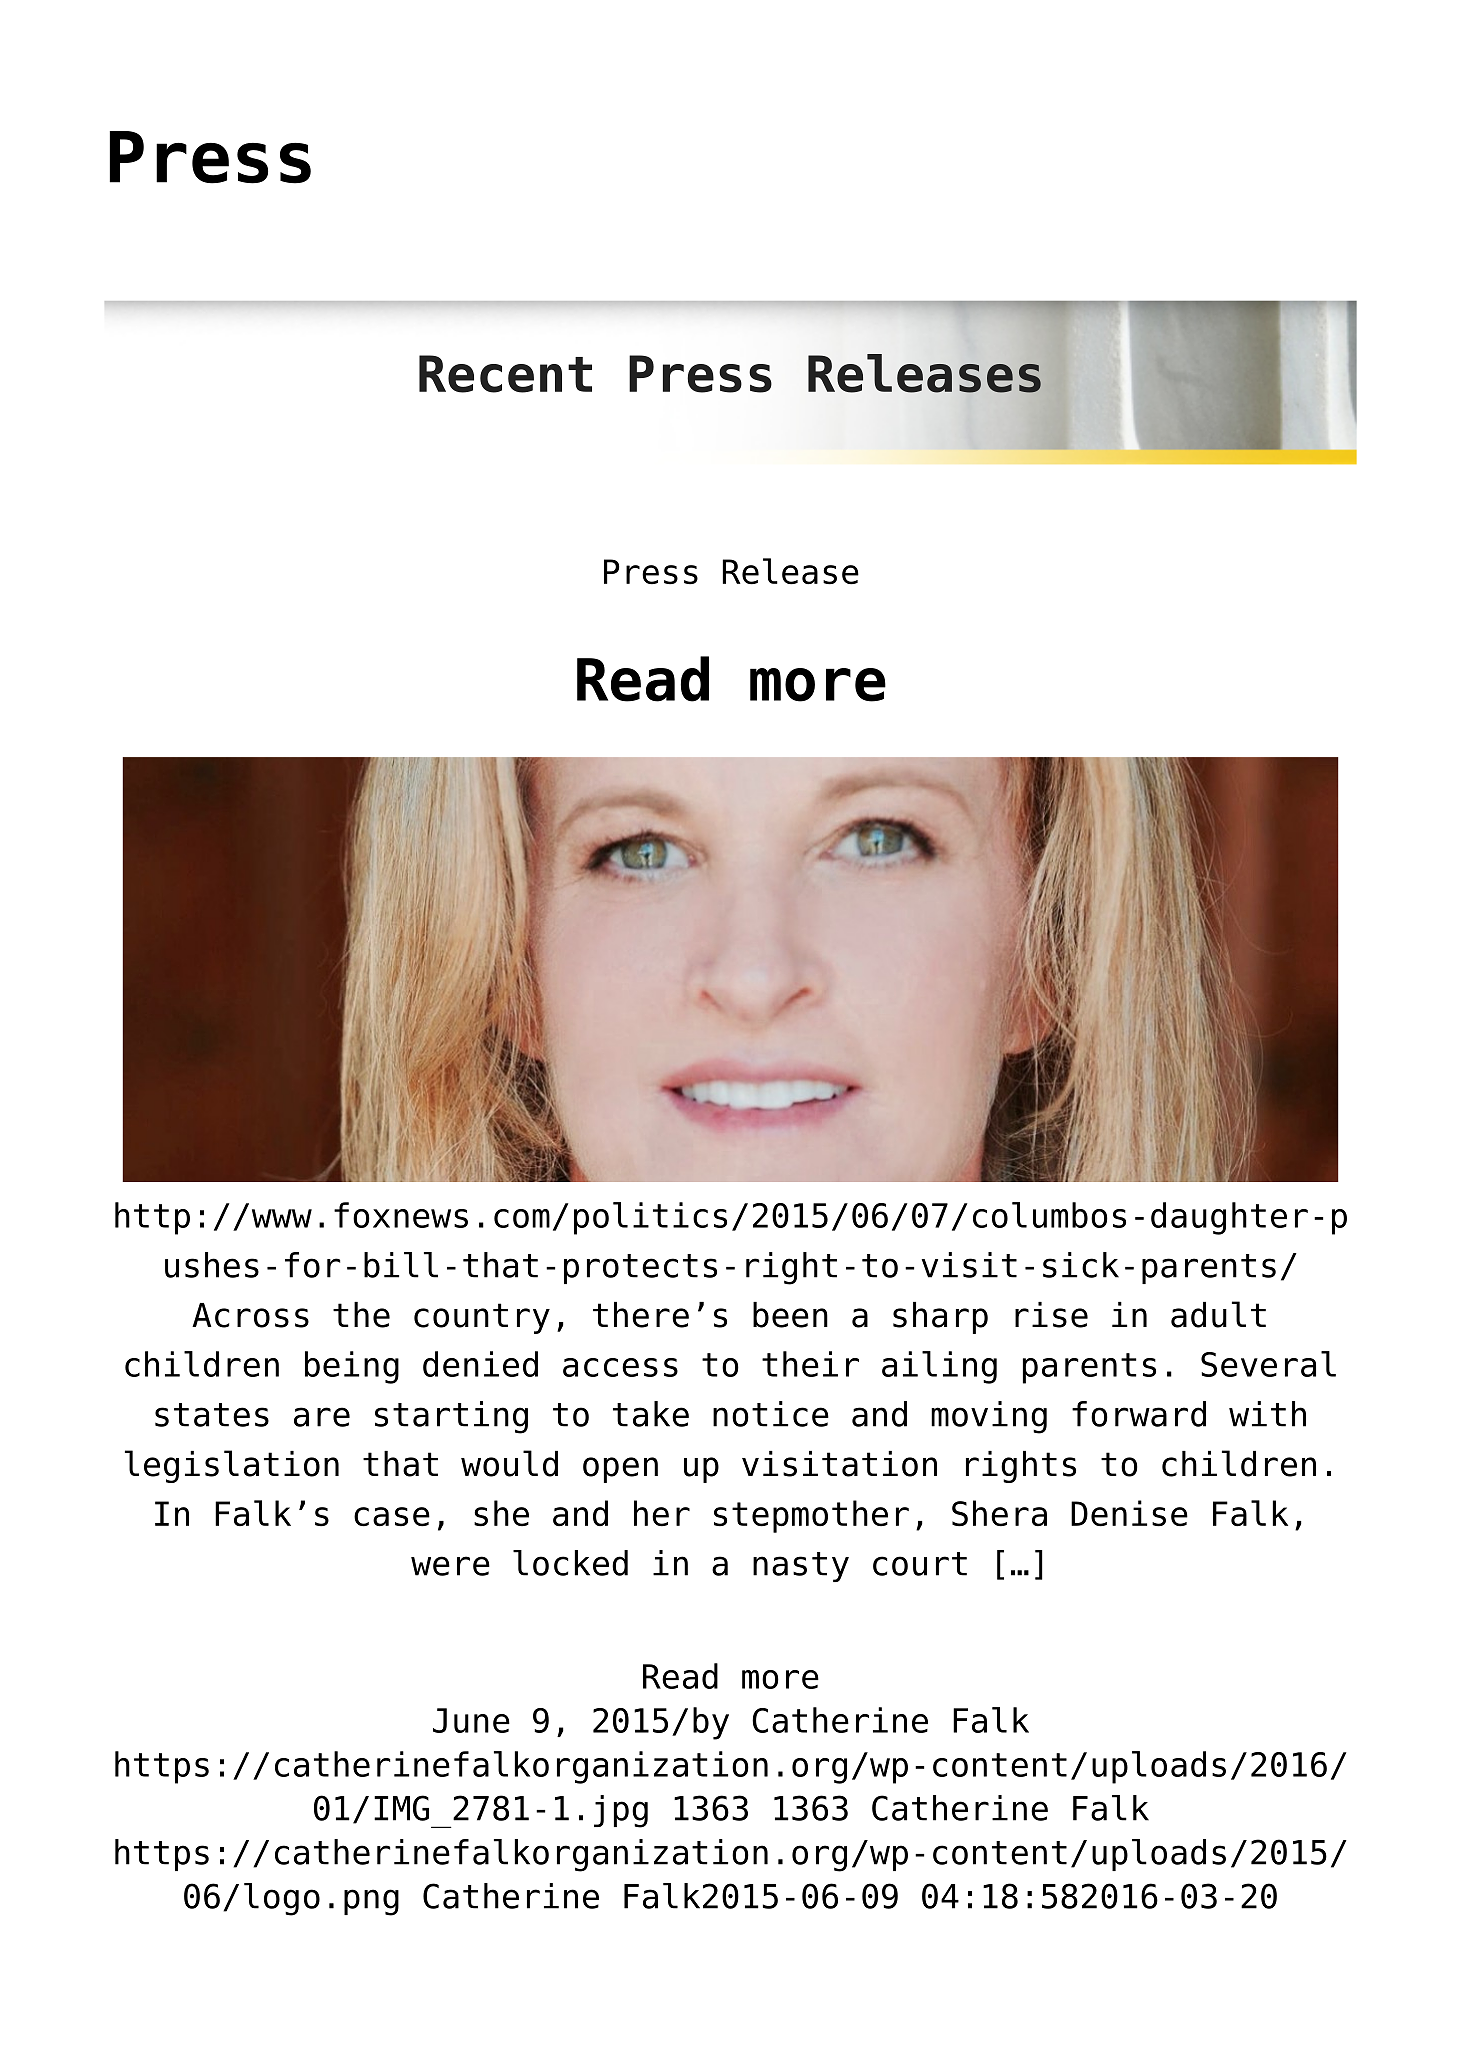 This screenshot has width=1461, height=2066. What do you see at coordinates (801, 1567) in the screenshot?
I see `nasty` at bounding box center [801, 1567].
